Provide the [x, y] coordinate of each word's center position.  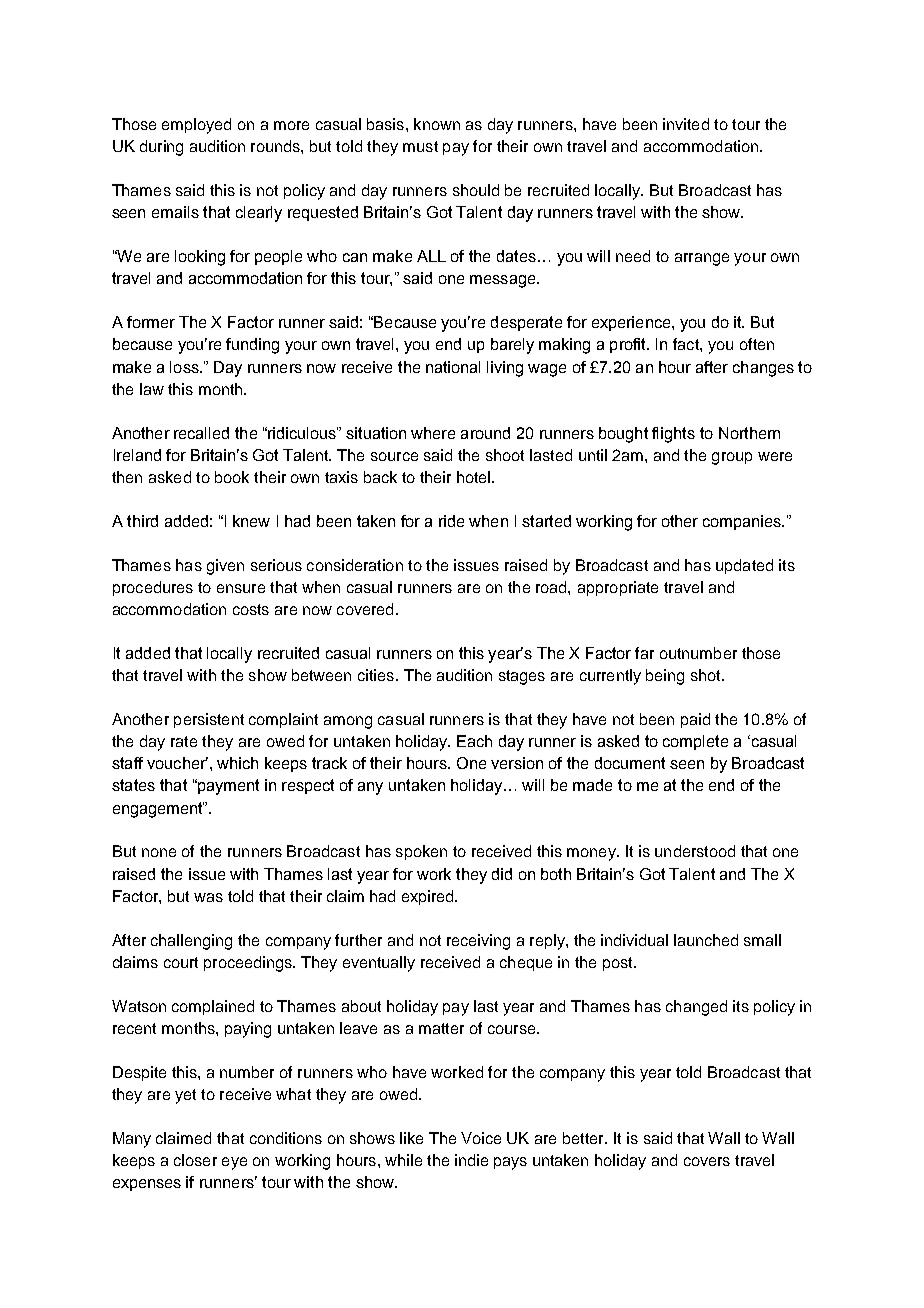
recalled [201, 433]
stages [522, 677]
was [208, 897]
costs [251, 609]
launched [706, 940]
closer [195, 1160]
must [420, 146]
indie [471, 1160]
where [433, 433]
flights [673, 435]
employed [196, 126]
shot [707, 675]
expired [429, 897]
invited [686, 124]
